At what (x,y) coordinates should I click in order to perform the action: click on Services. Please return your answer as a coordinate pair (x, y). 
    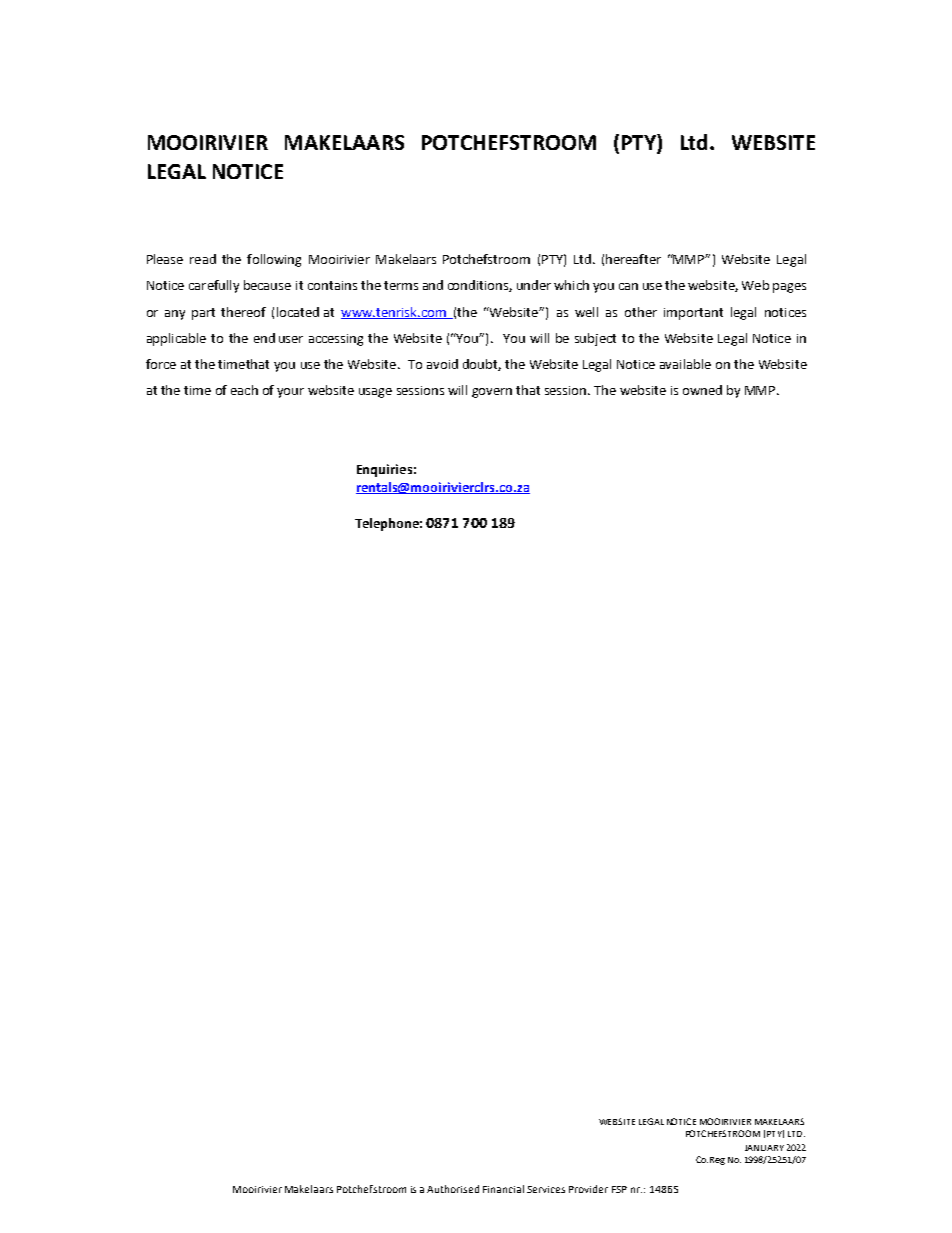
    Looking at the image, I should click on (546, 1189).
